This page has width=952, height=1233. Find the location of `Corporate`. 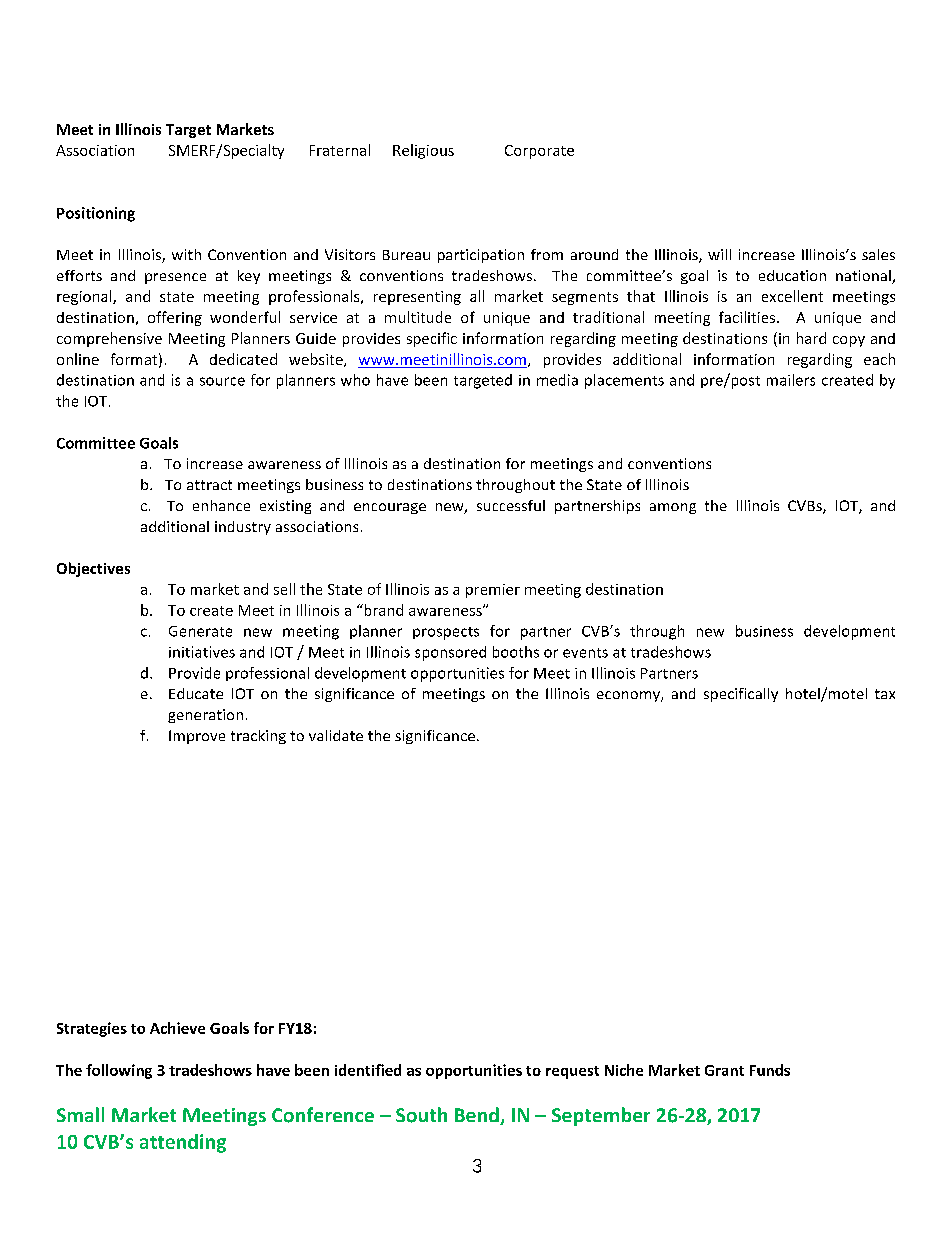

Corporate is located at coordinates (539, 152).
